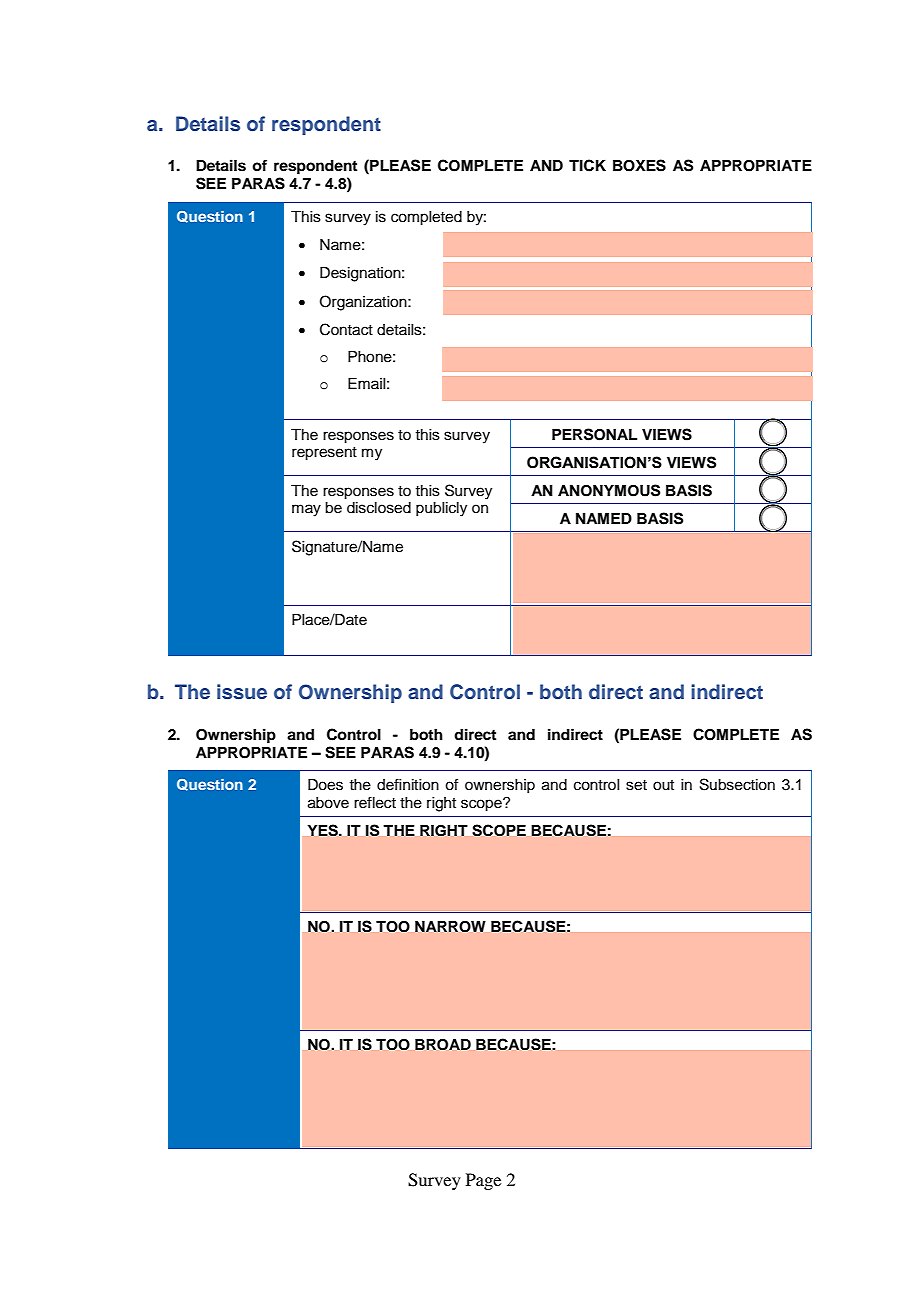 The image size is (924, 1309). Describe the element at coordinates (636, 785) in the image. I see `set` at that location.
